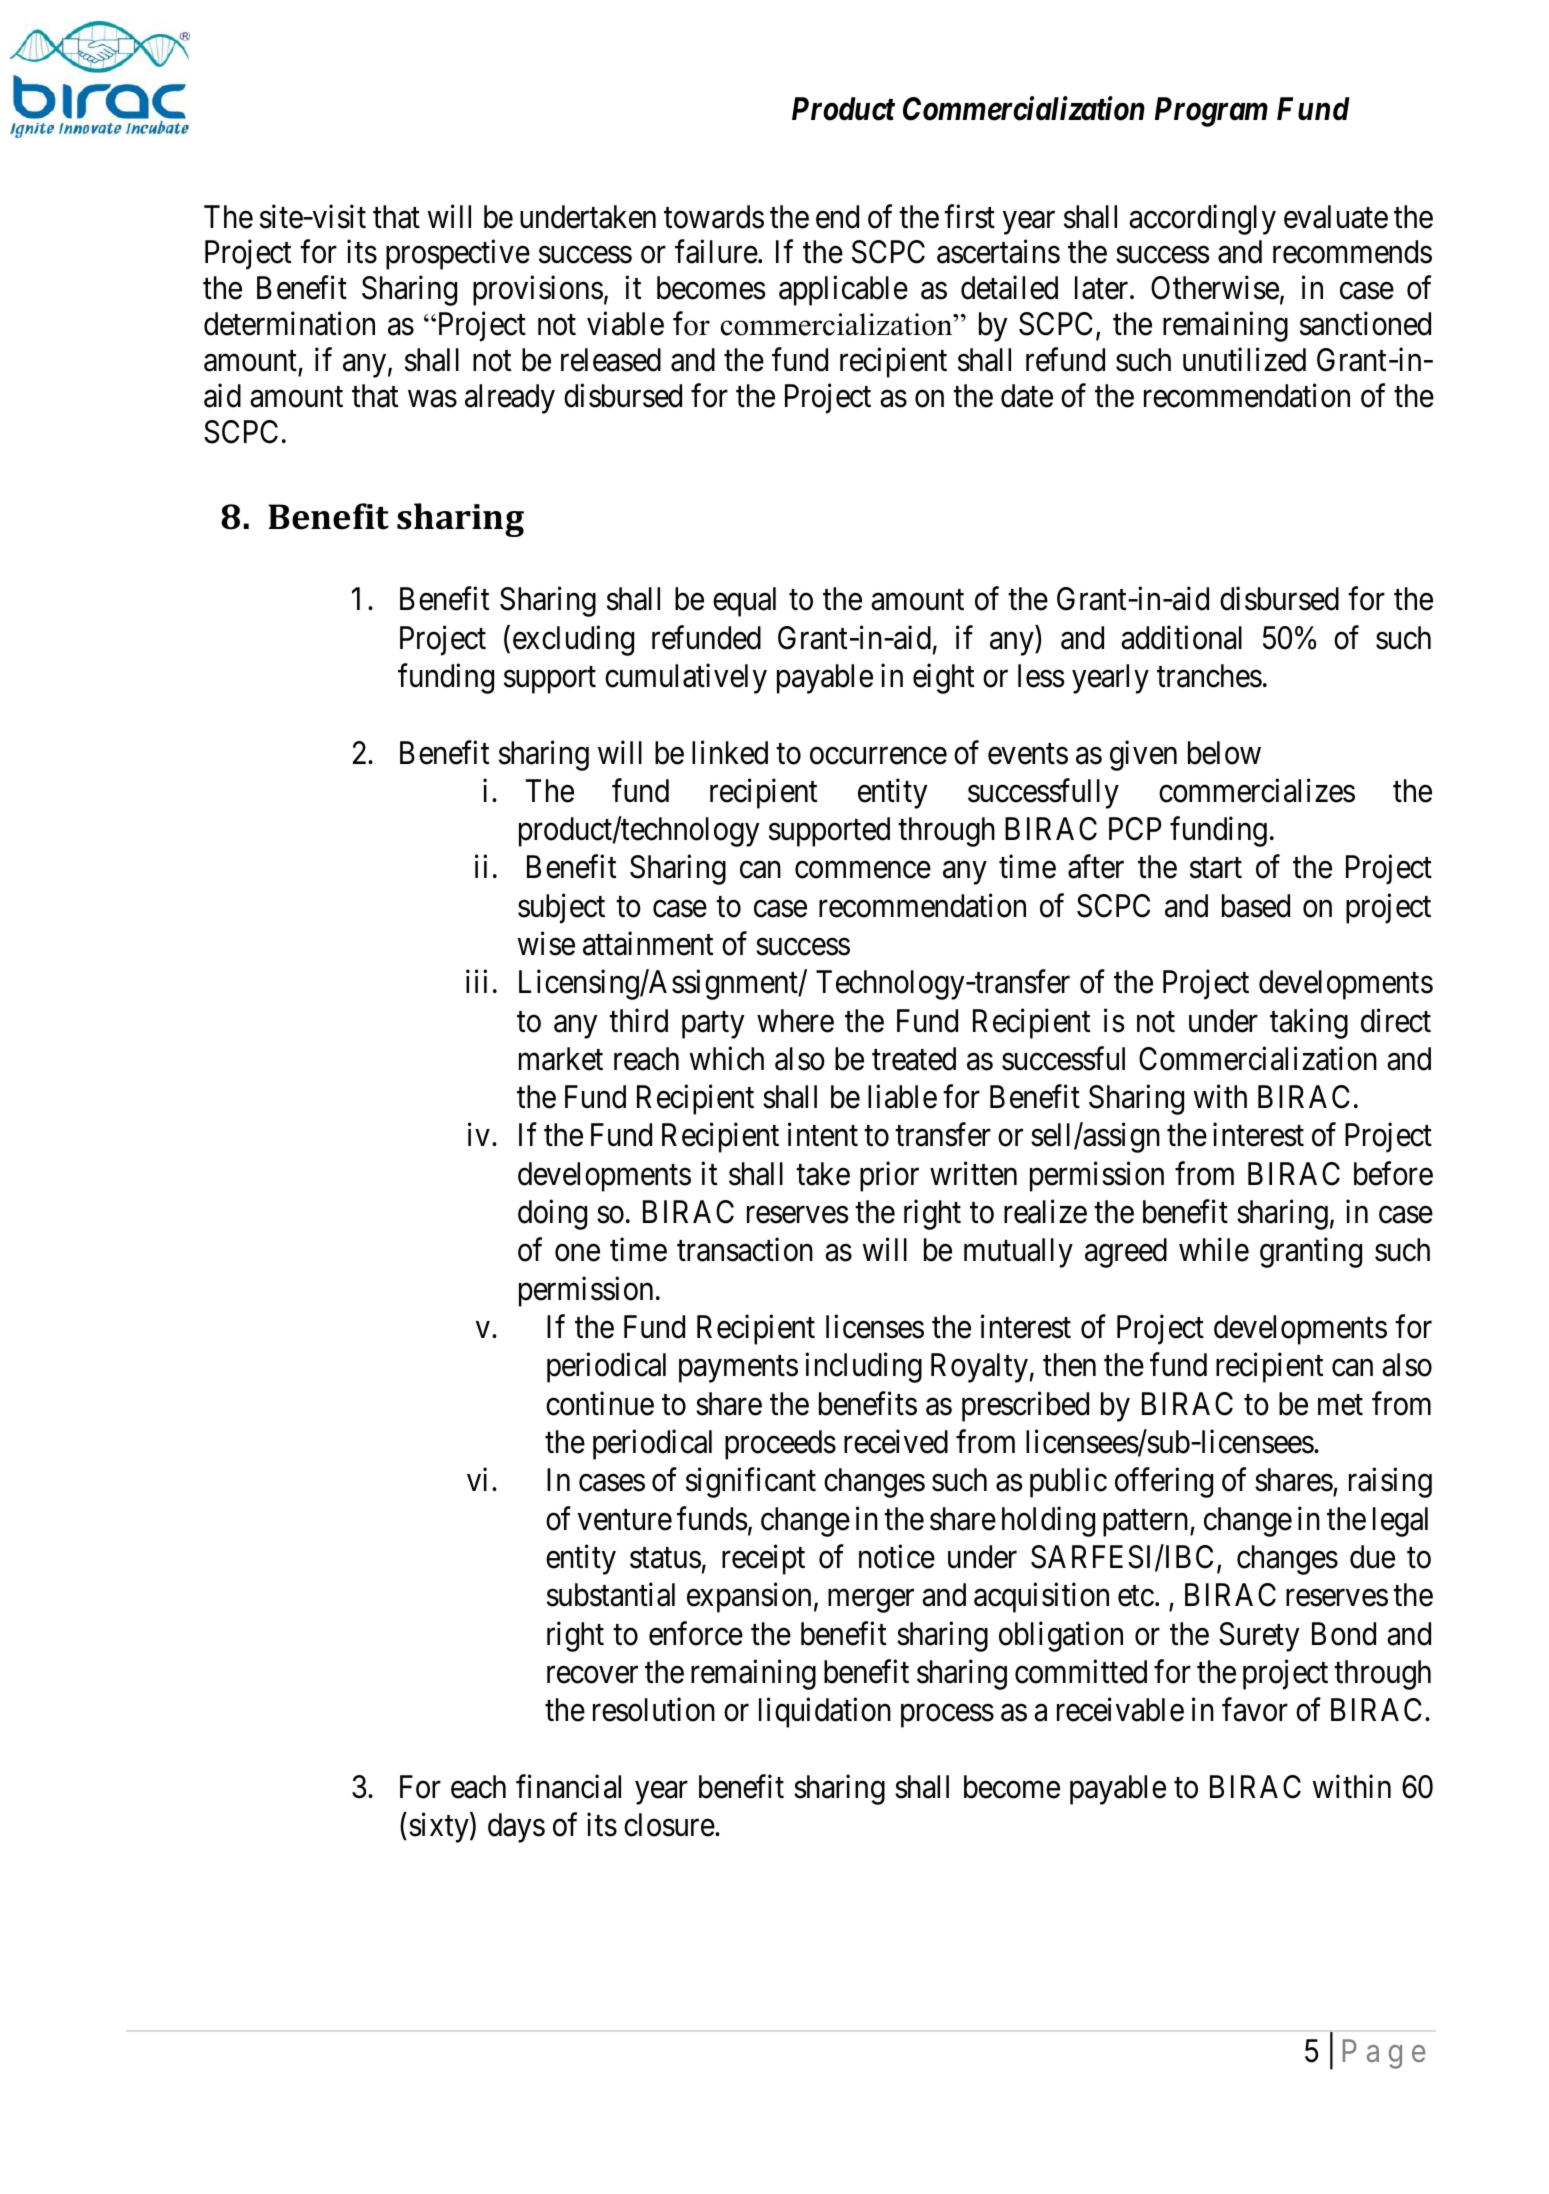  I want to click on first, so click(969, 216).
